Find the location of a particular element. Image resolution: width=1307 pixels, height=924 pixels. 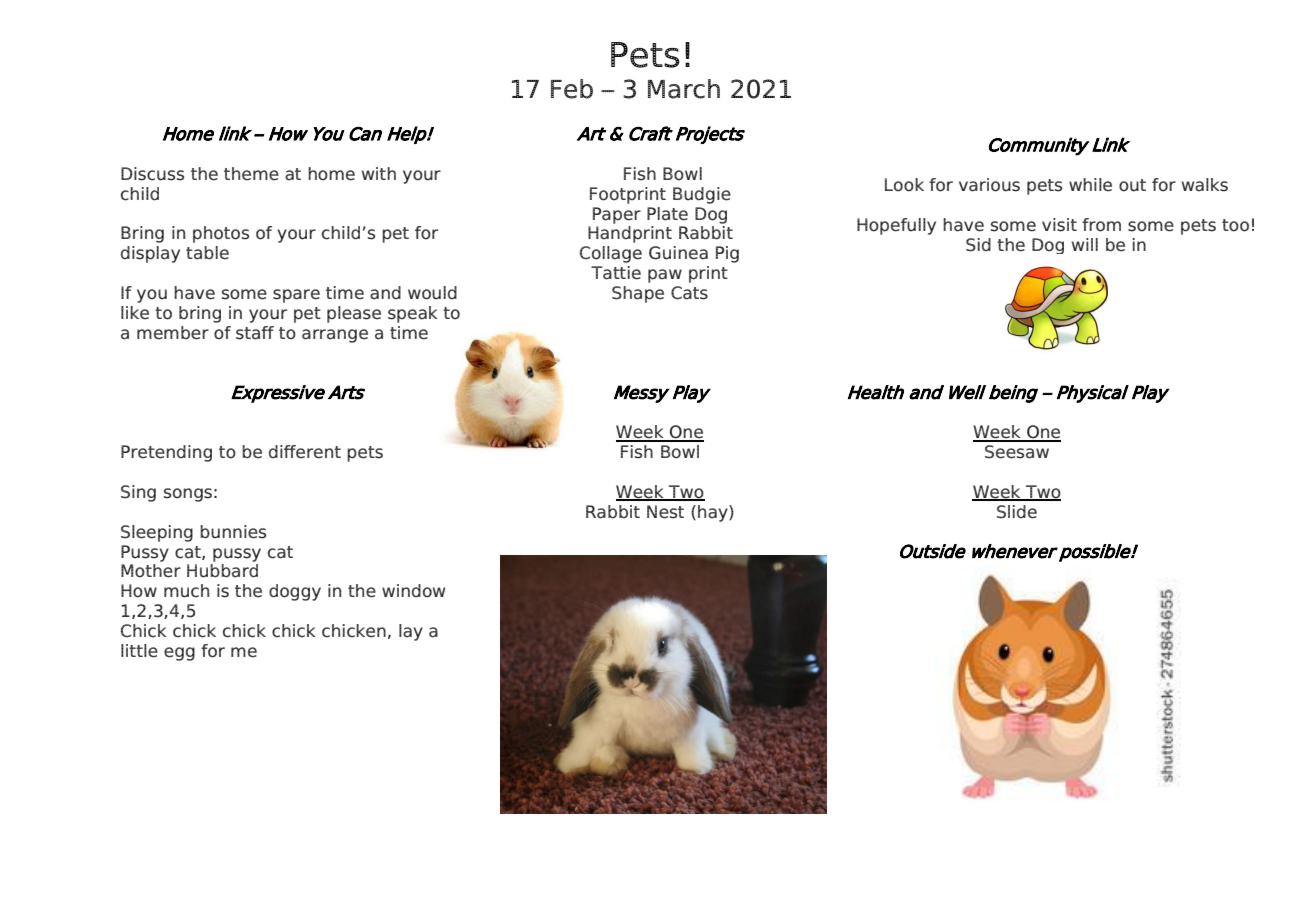

while is located at coordinates (1090, 185).
